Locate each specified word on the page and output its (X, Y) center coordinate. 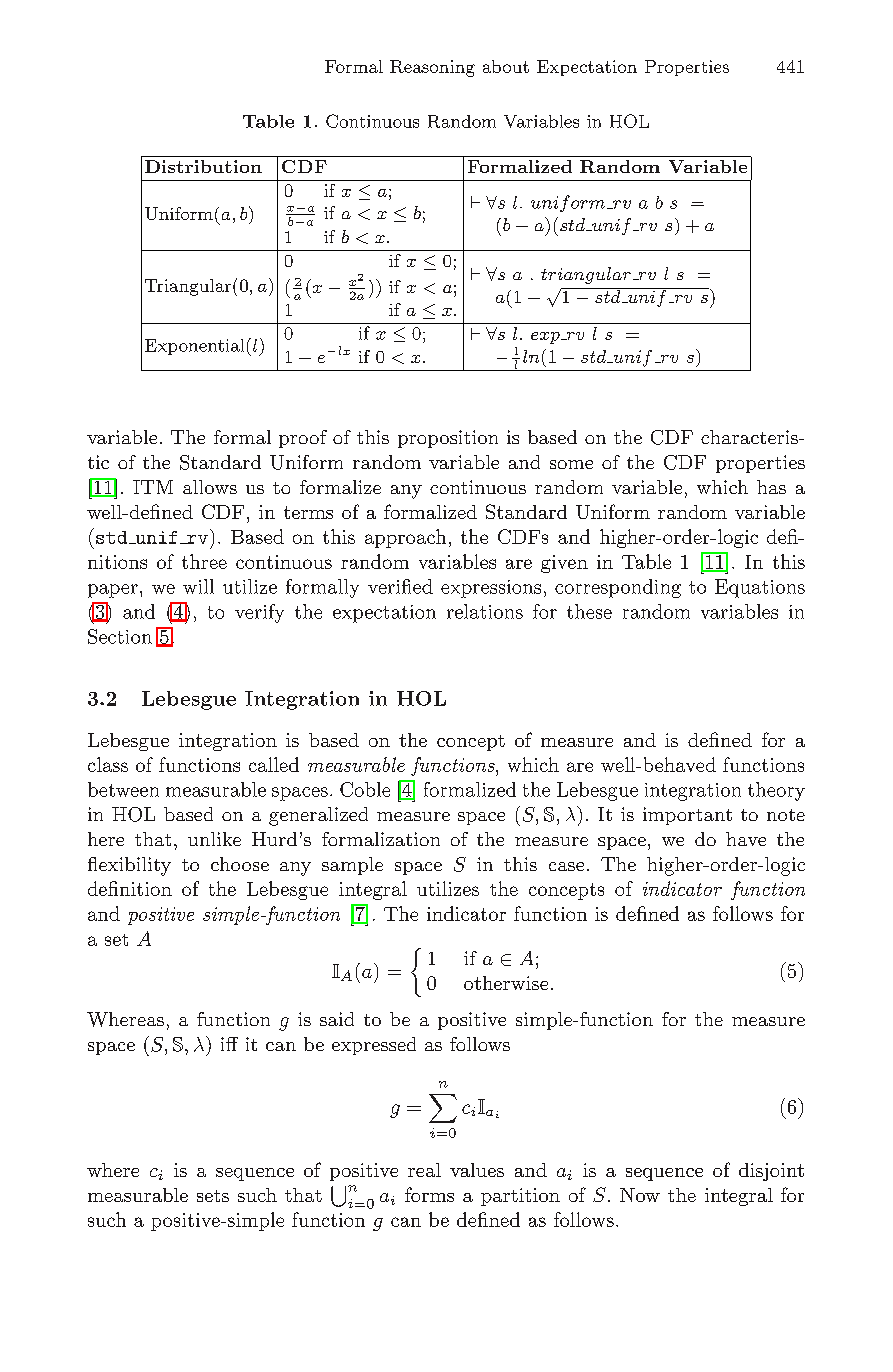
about (506, 66)
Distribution (203, 166)
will (198, 586)
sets (213, 1196)
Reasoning (432, 68)
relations (485, 611)
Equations (760, 588)
